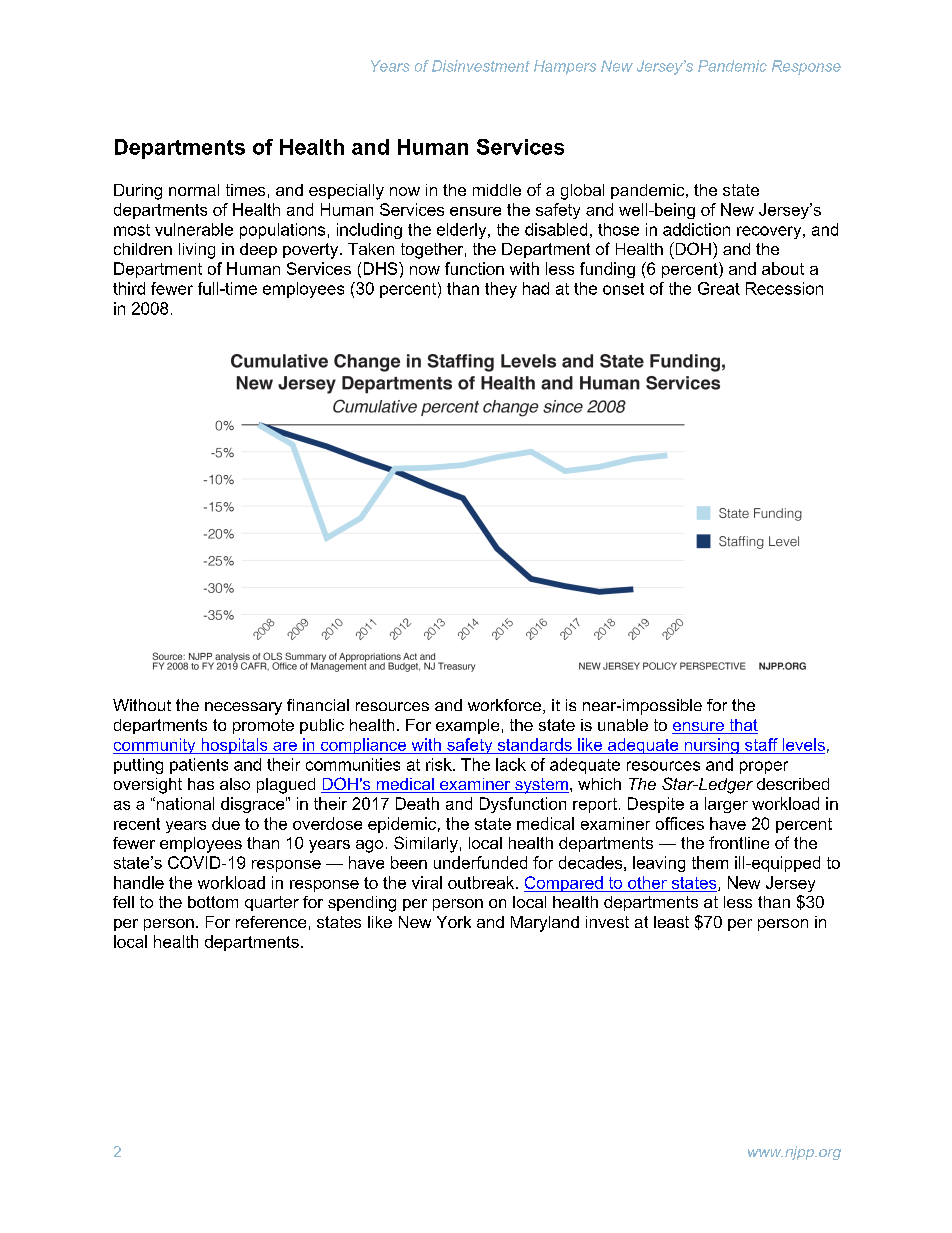 Image resolution: width=952 pixels, height=1233 pixels. What do you see at coordinates (129, 288) in the image?
I see `third` at bounding box center [129, 288].
